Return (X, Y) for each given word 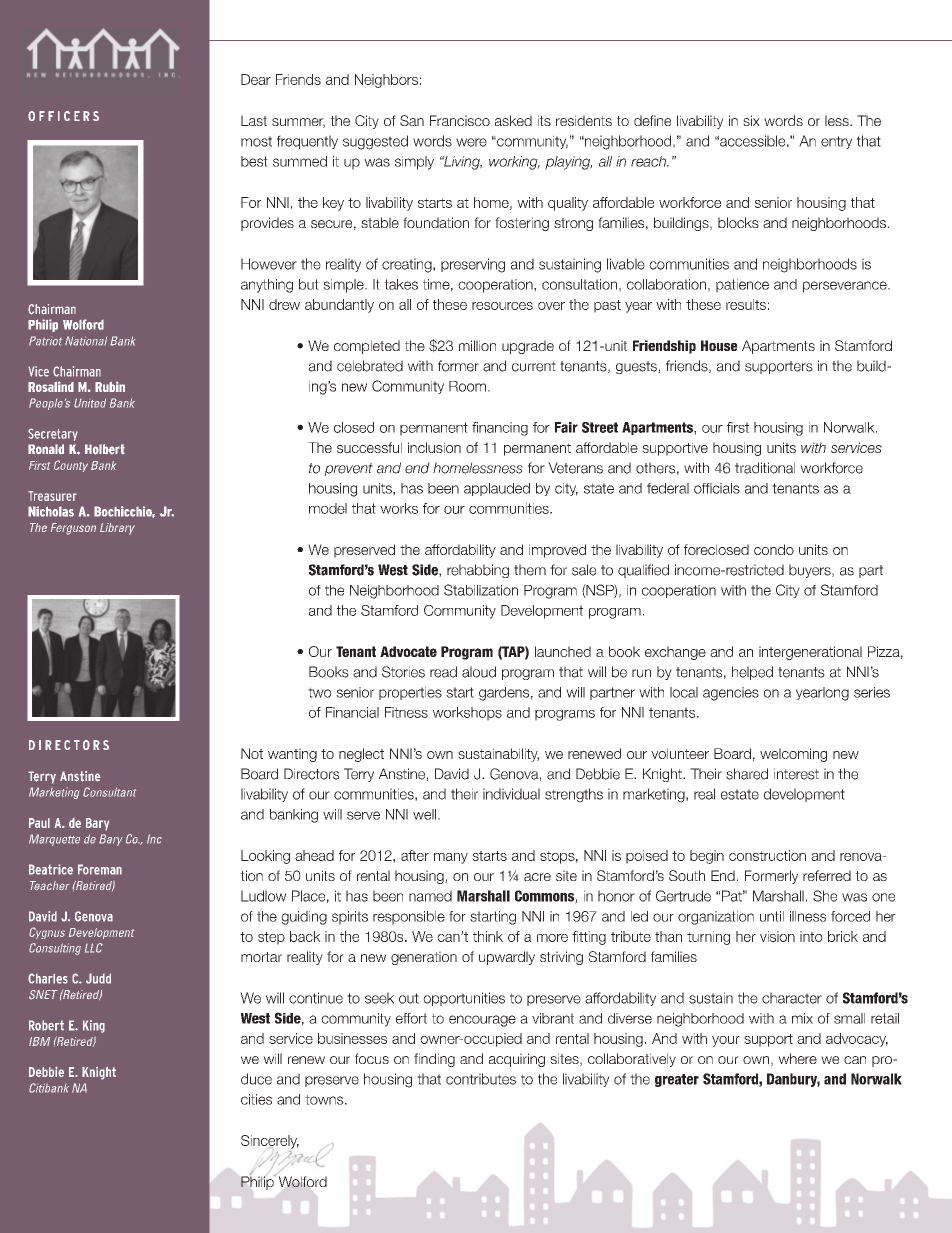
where (797, 1058)
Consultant (109, 792)
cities (256, 1099)
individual (511, 794)
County (71, 466)
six (751, 120)
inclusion (434, 447)
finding (434, 1060)
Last (254, 120)
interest (796, 774)
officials (717, 488)
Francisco (460, 120)
